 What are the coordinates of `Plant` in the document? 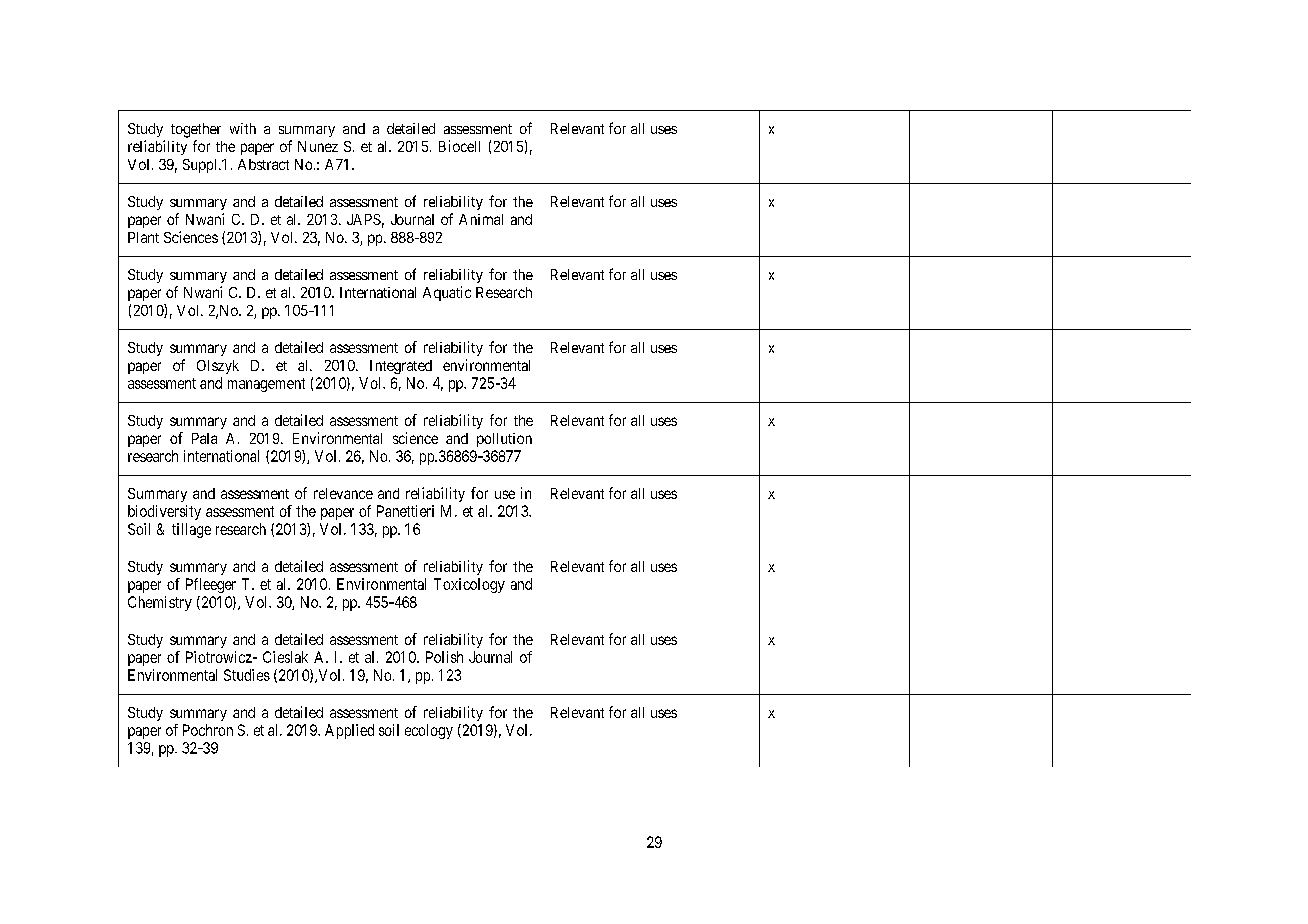 It's located at (143, 237).
